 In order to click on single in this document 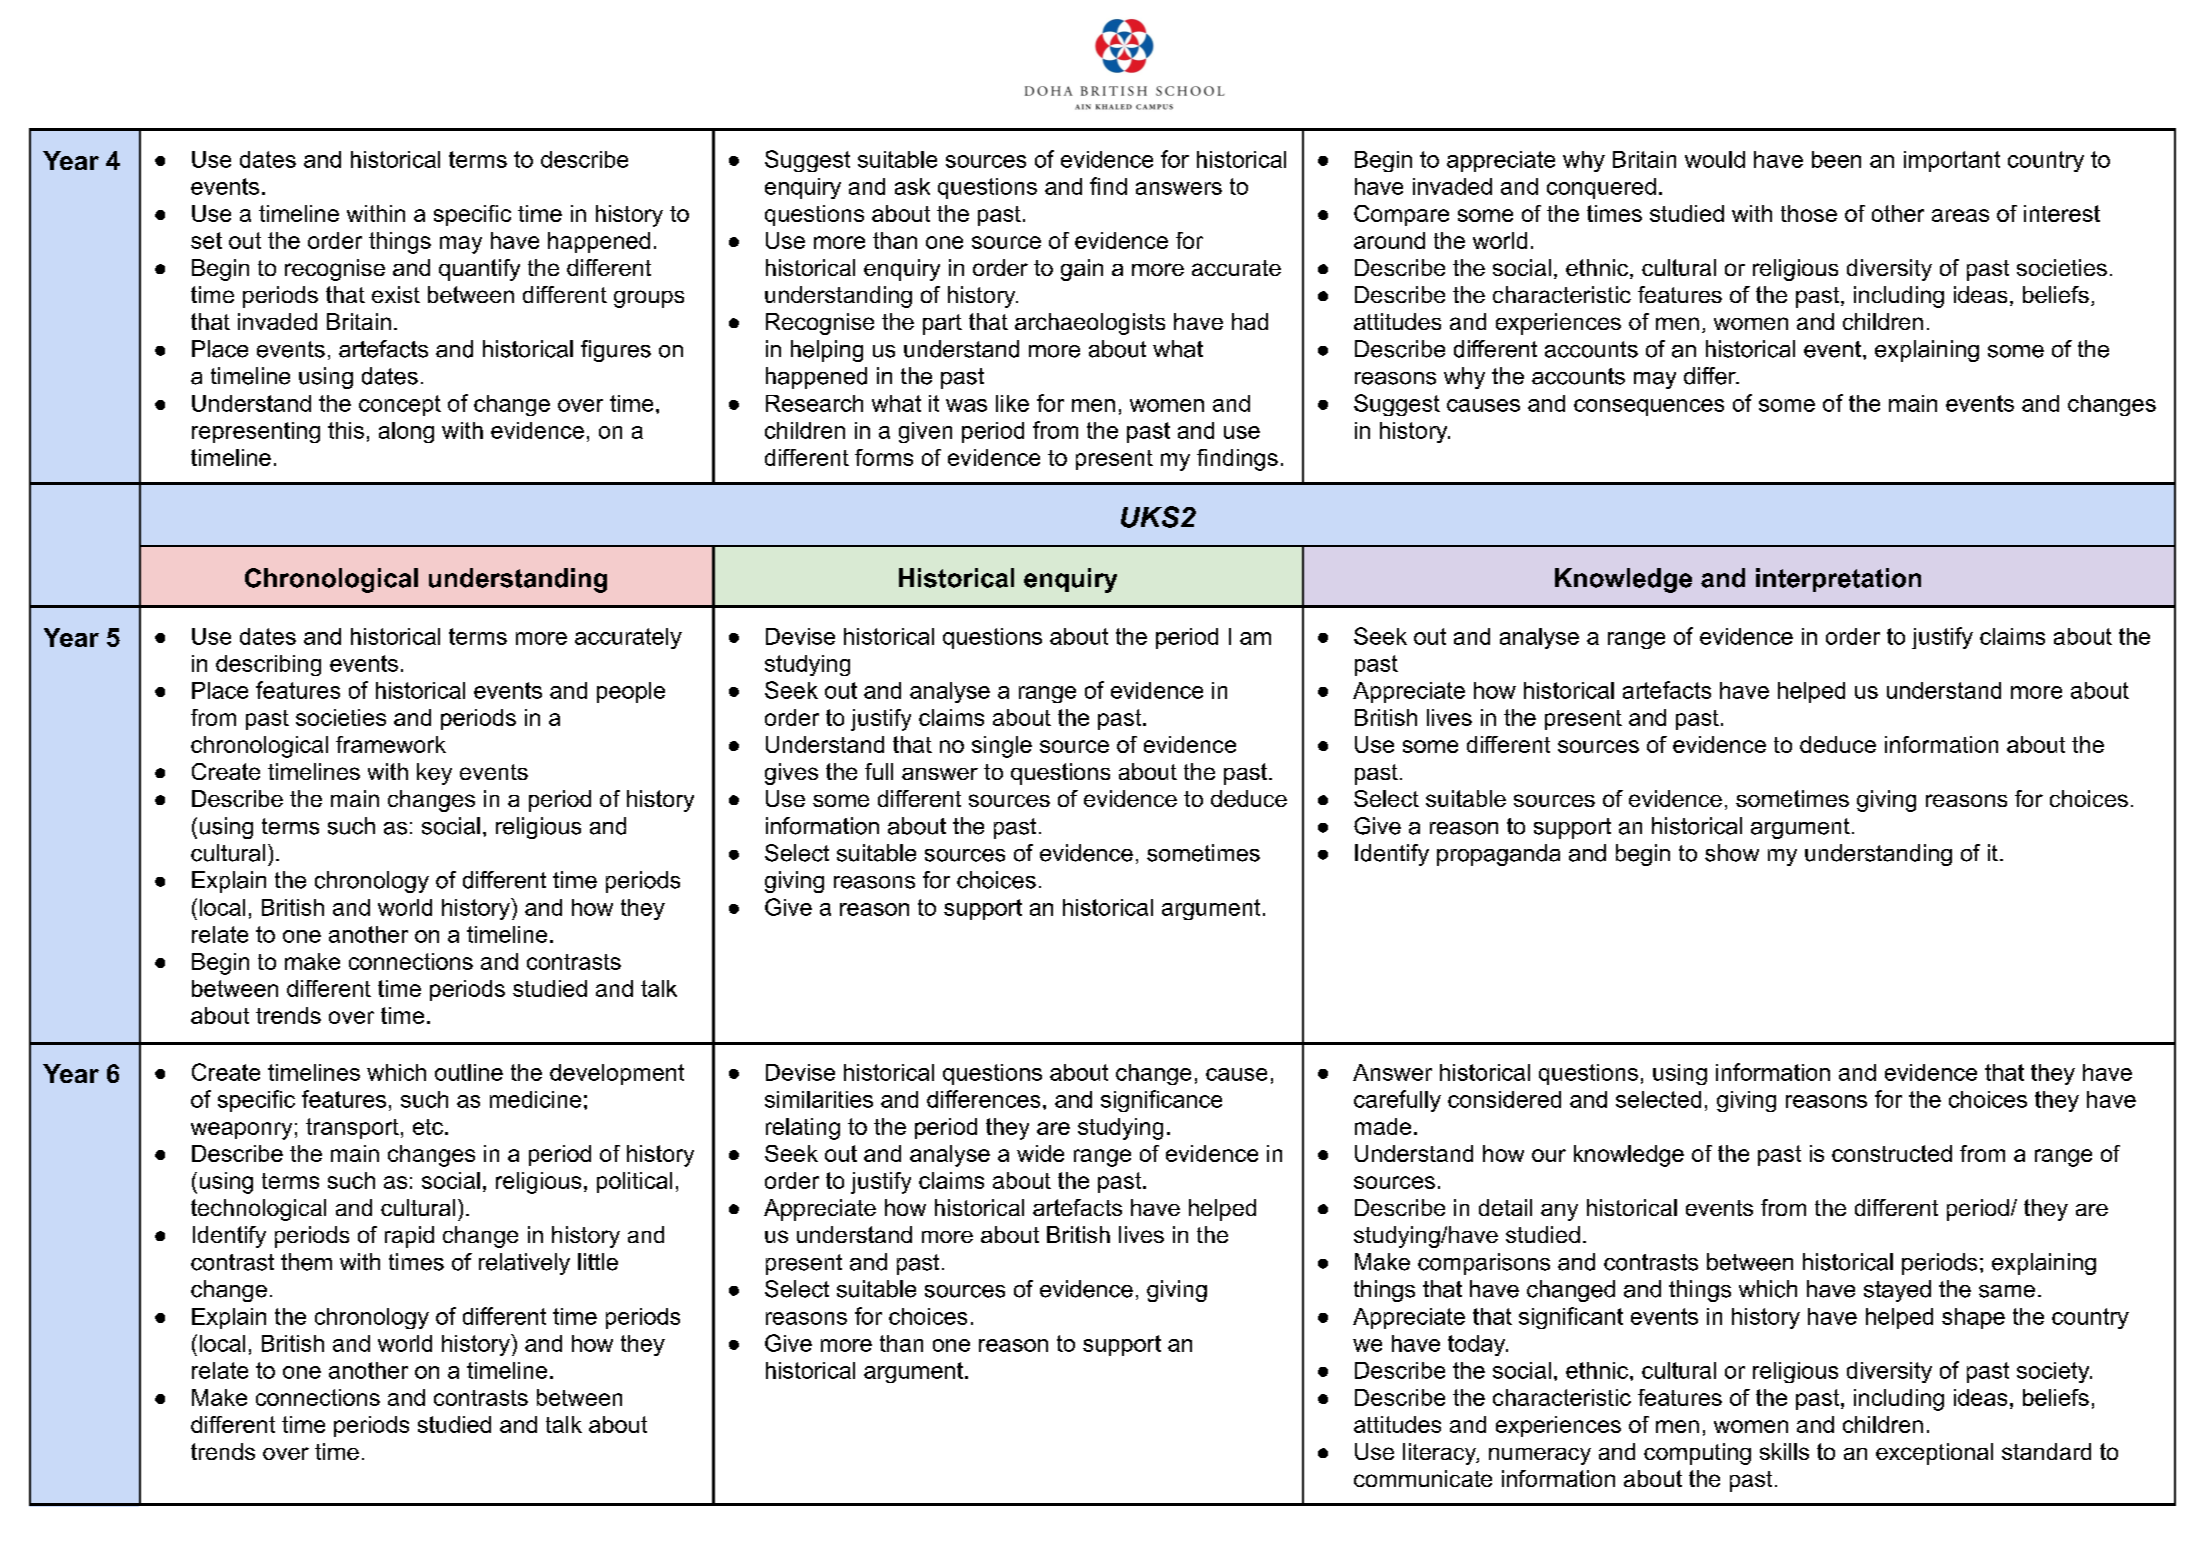, I will do `click(1002, 747)`.
